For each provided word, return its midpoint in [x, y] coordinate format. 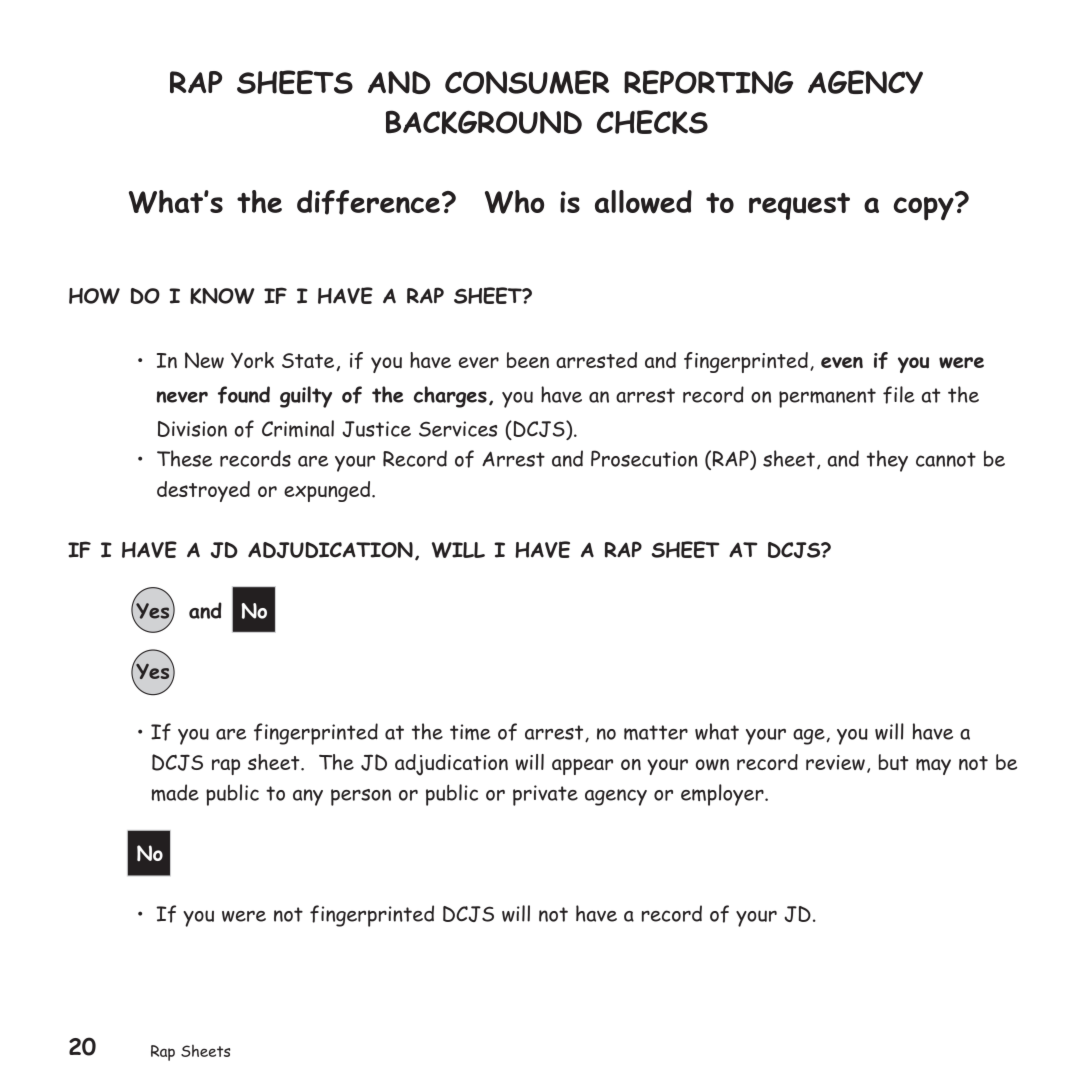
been [528, 360]
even [842, 362]
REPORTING [708, 82]
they [887, 461]
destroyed [203, 491]
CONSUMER [527, 82]
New [204, 360]
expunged [328, 491]
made [175, 792]
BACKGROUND [484, 122]
